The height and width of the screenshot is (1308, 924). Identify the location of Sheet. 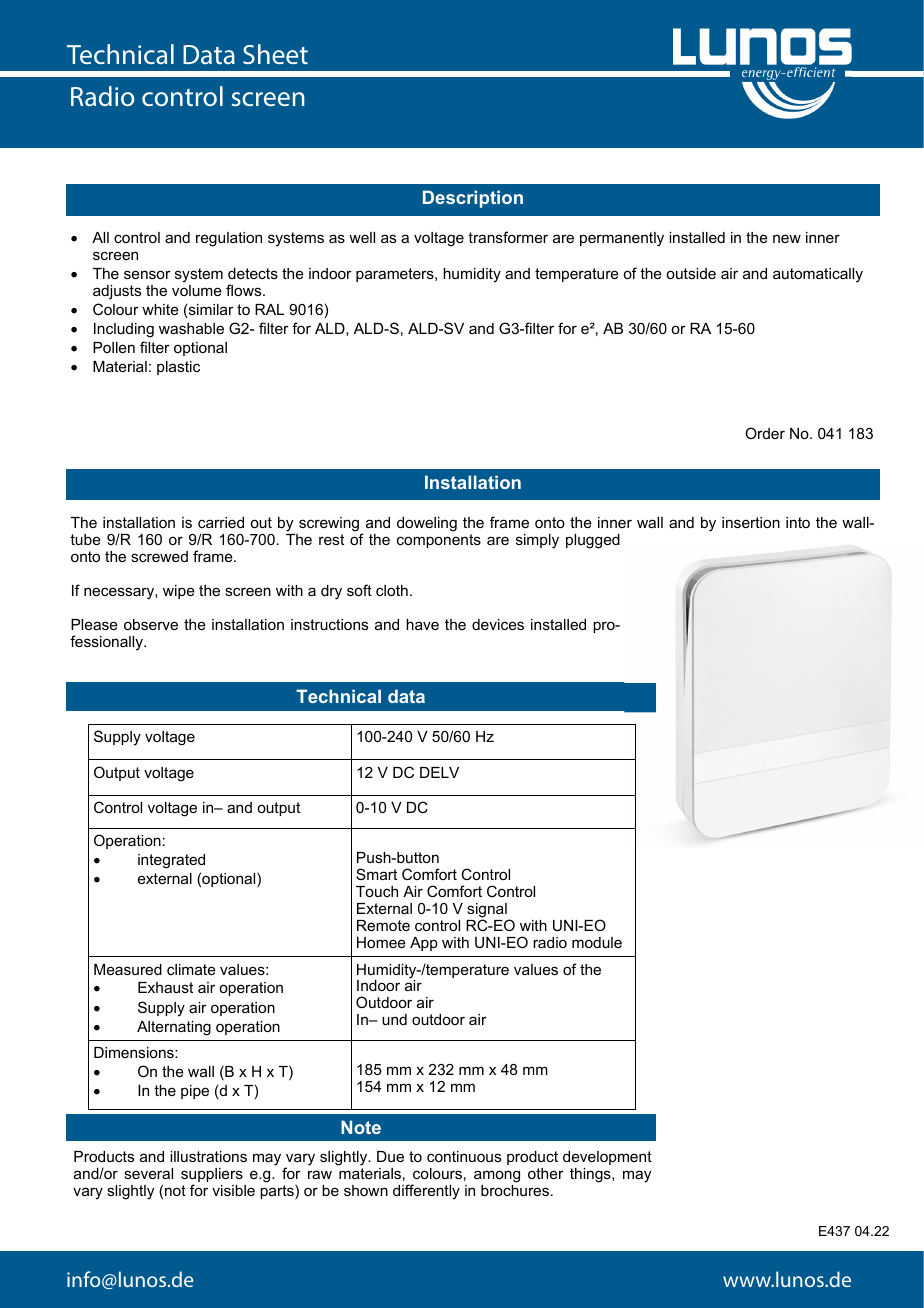
(275, 54).
